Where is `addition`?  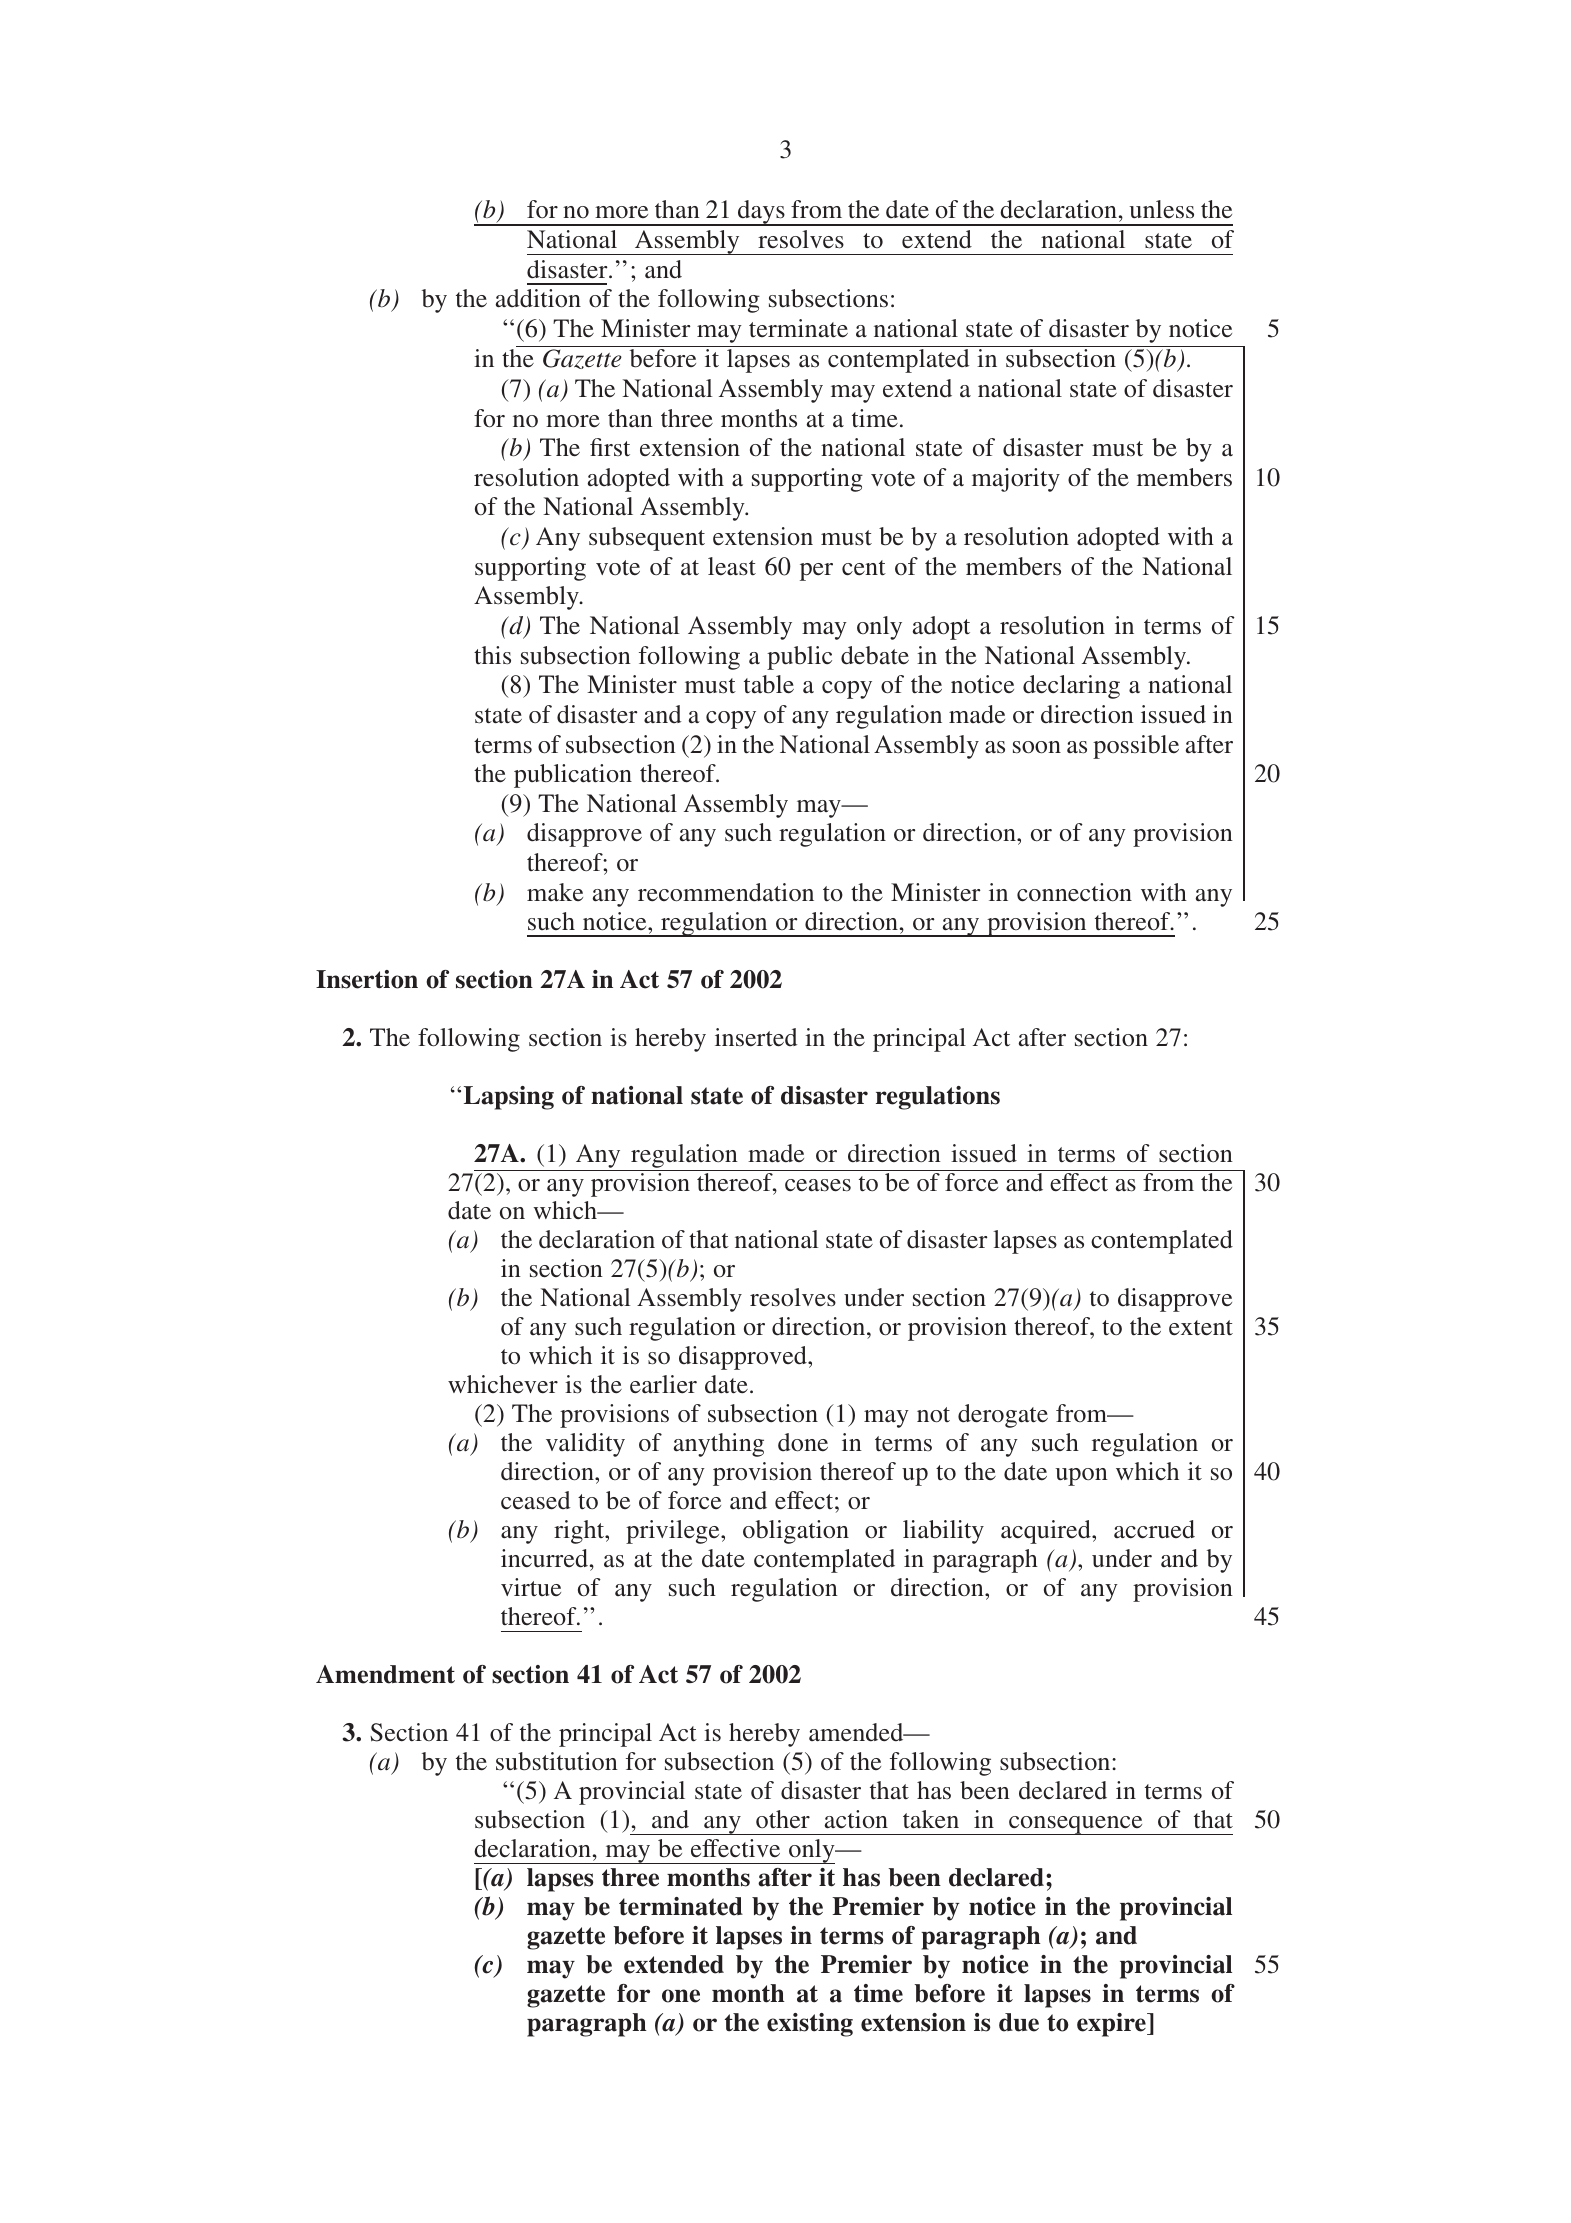
addition is located at coordinates (538, 298).
